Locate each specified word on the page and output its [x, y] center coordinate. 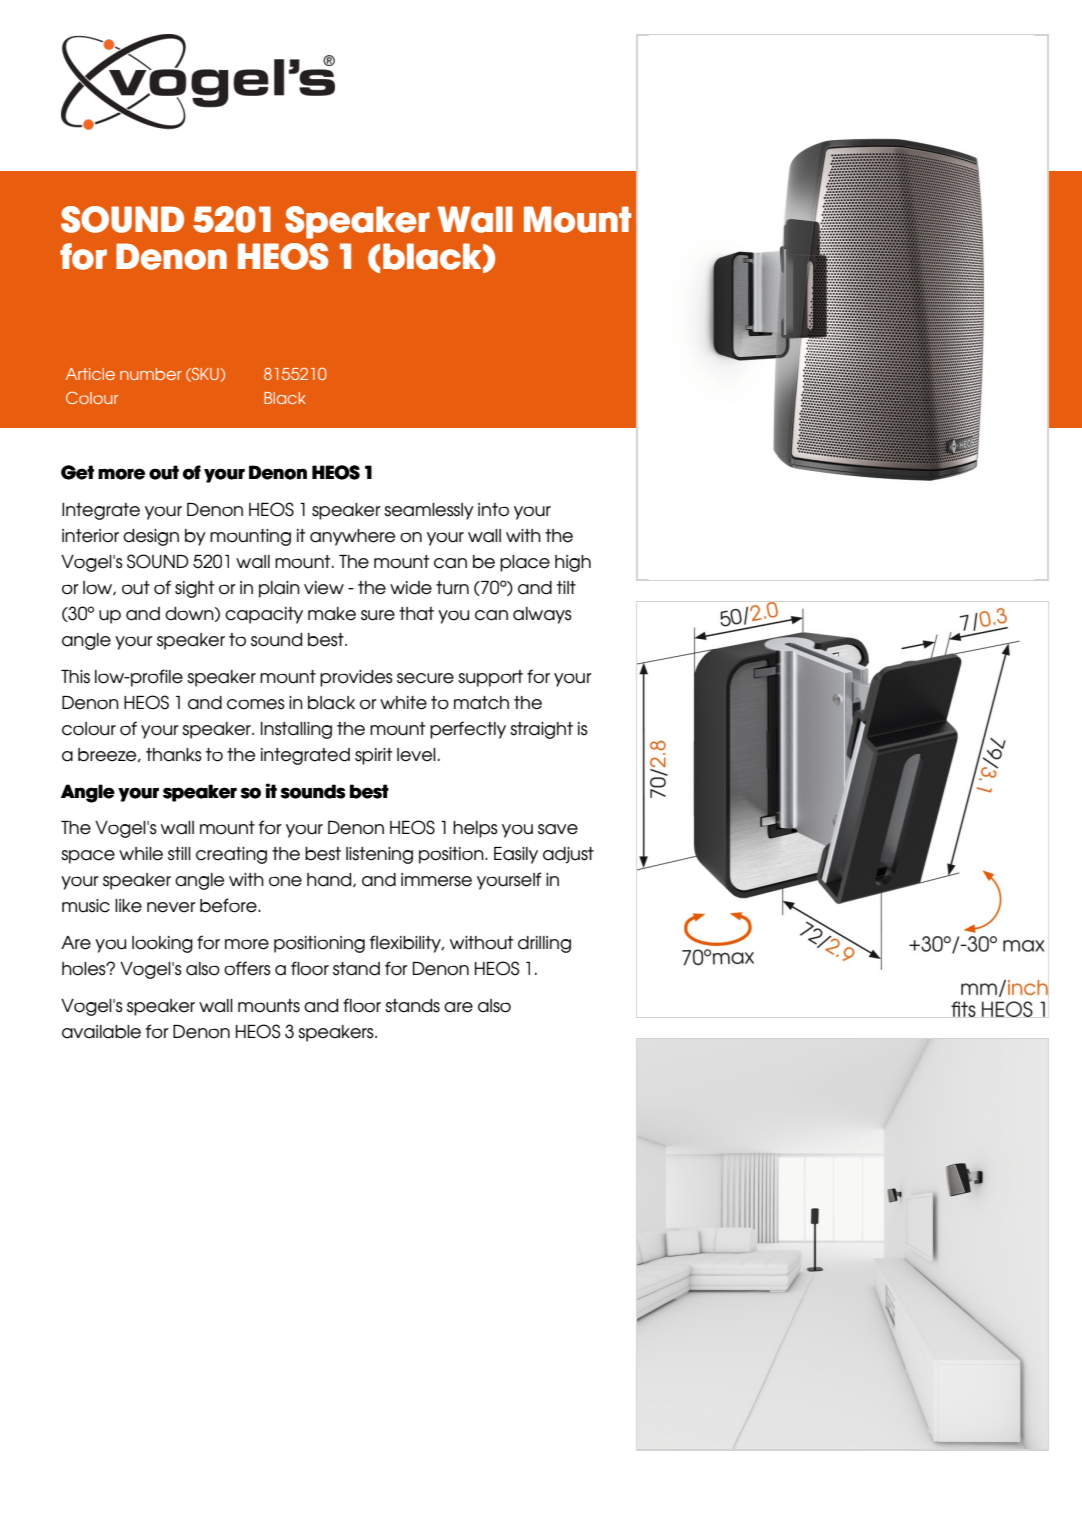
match [481, 703]
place [525, 563]
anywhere [352, 537]
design [151, 537]
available [101, 1032]
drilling [544, 944]
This [75, 677]
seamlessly [429, 511]
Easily [516, 855]
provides [356, 678]
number [151, 374]
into [493, 510]
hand [330, 880]
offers [247, 968]
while [141, 854]
